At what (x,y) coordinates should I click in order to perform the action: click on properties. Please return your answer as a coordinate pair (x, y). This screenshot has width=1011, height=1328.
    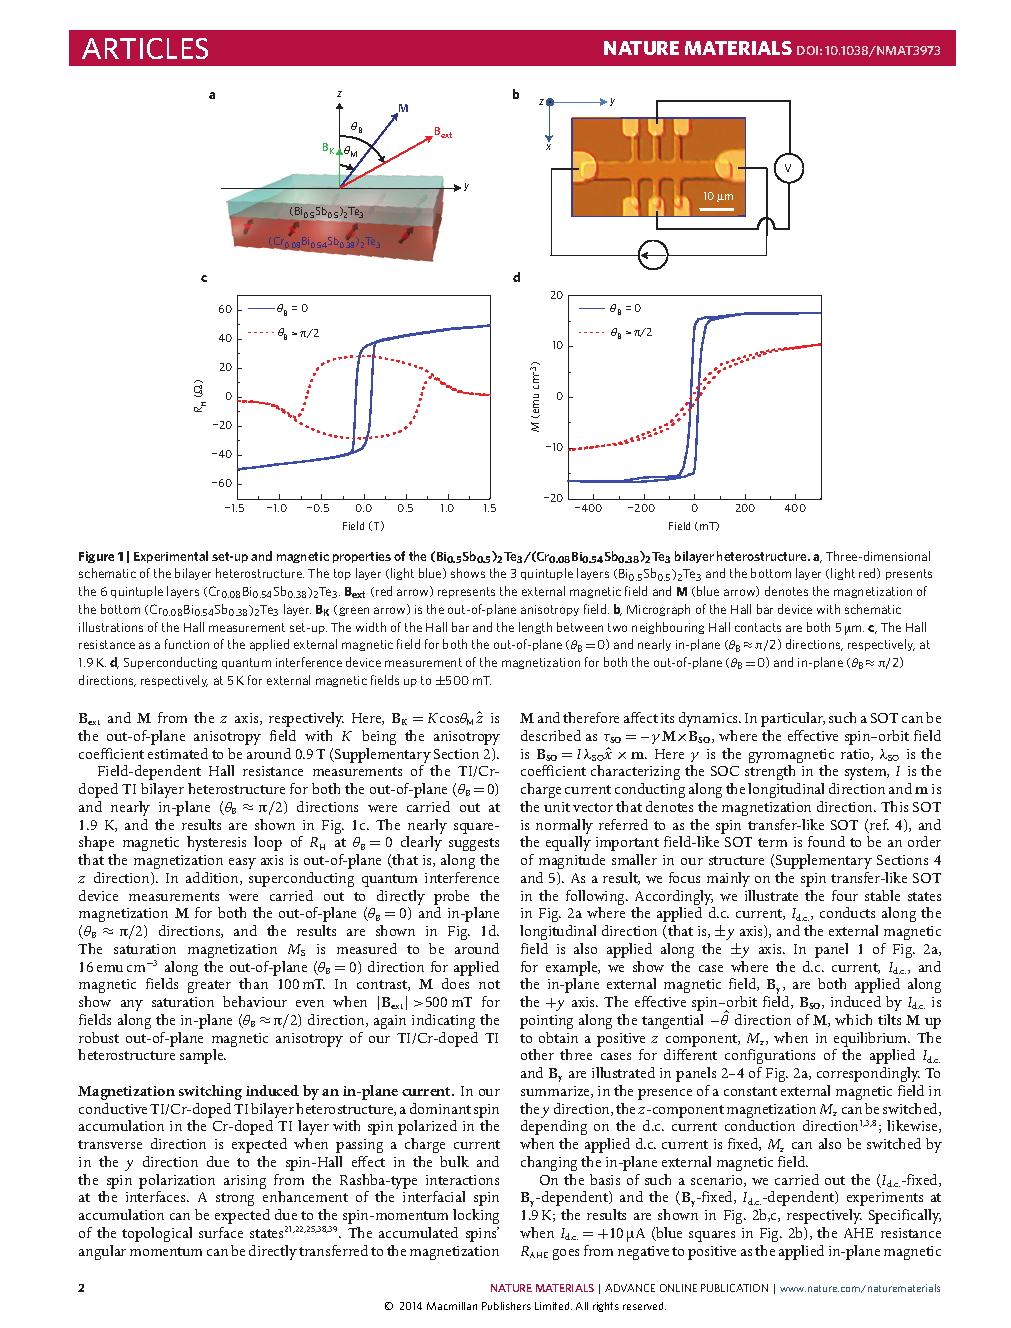
    Looking at the image, I should click on (362, 557).
